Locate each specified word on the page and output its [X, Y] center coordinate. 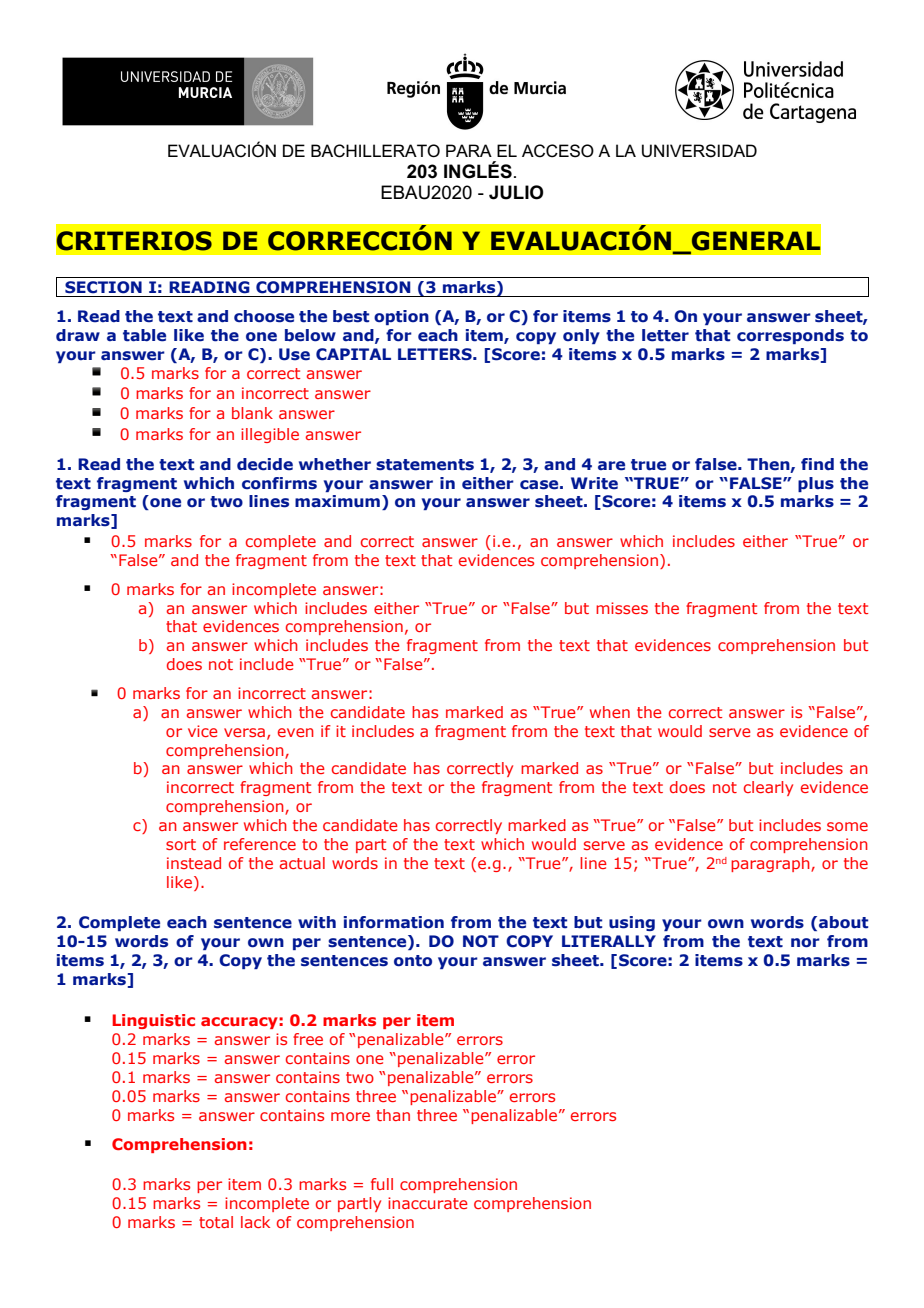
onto [413, 961]
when [610, 712]
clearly [768, 788]
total [216, 1222]
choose [264, 316]
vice [203, 731]
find [817, 464]
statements [425, 465]
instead [194, 863]
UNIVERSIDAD [699, 151]
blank [252, 413]
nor [805, 943]
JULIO [516, 192]
